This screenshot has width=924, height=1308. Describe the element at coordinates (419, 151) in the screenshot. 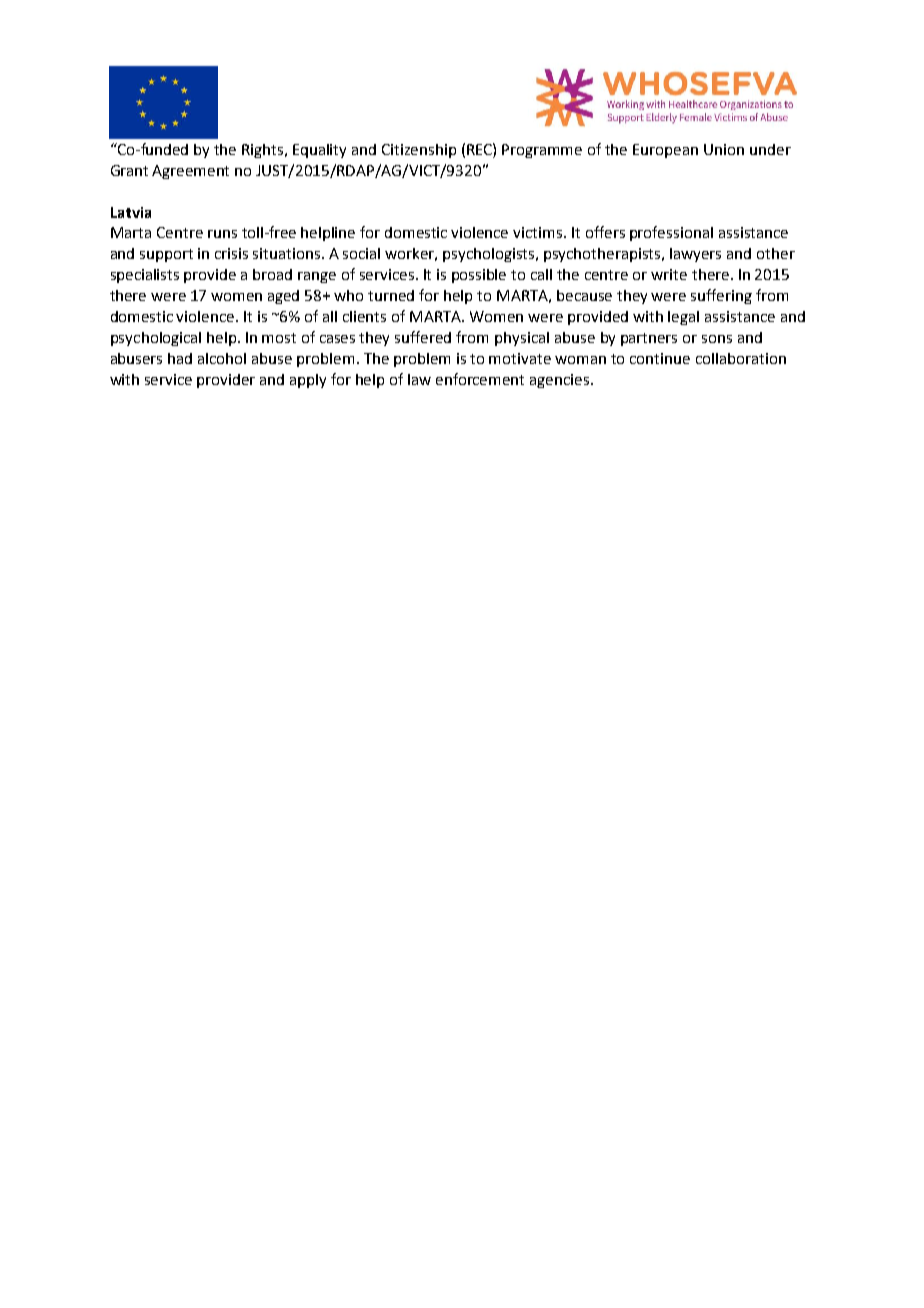

I see `Citizenship` at that location.
